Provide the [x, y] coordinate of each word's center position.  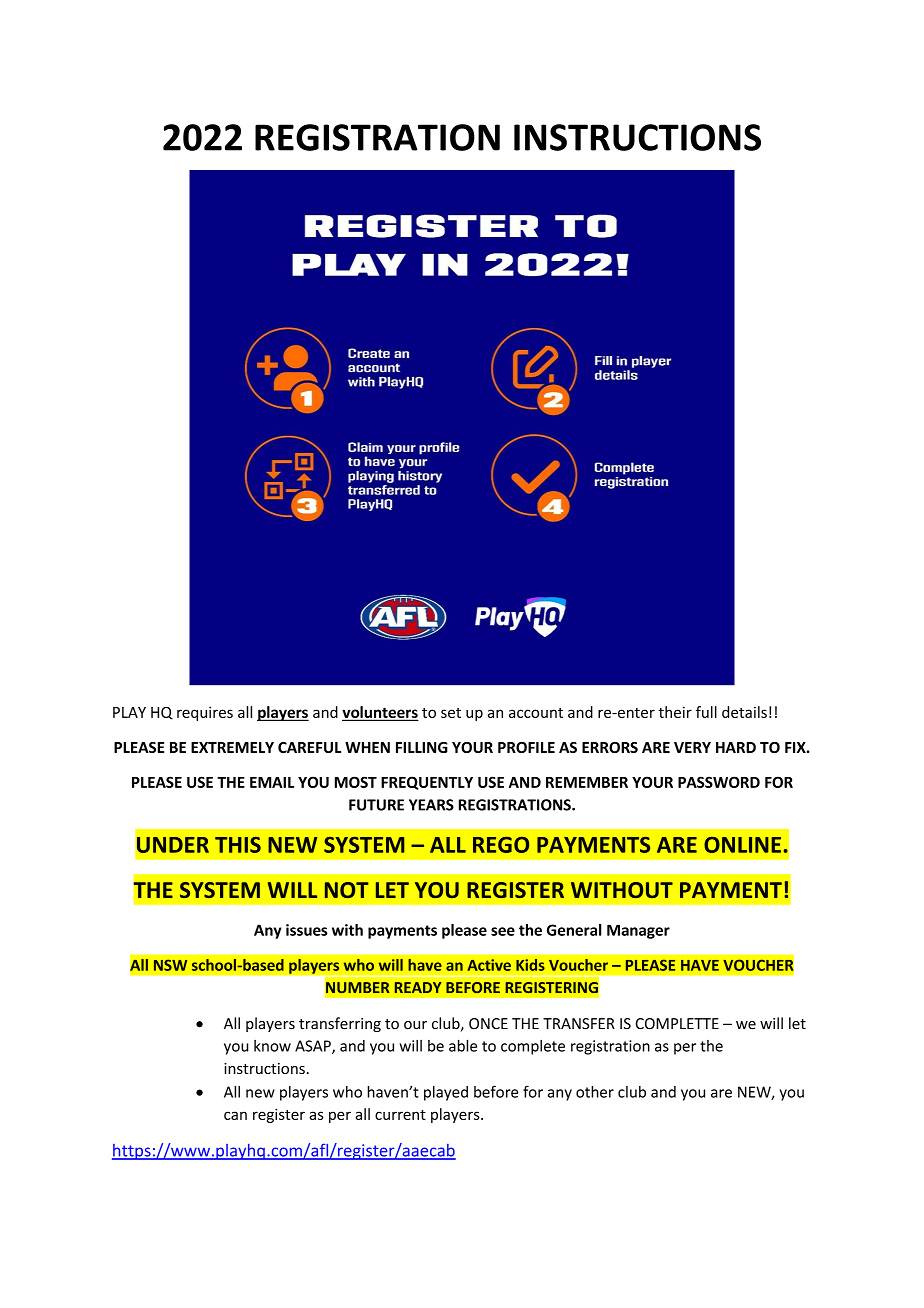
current [400, 1115]
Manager [638, 931]
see [503, 931]
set [451, 713]
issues [306, 930]
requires [205, 713]
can [235, 1115]
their [675, 712]
